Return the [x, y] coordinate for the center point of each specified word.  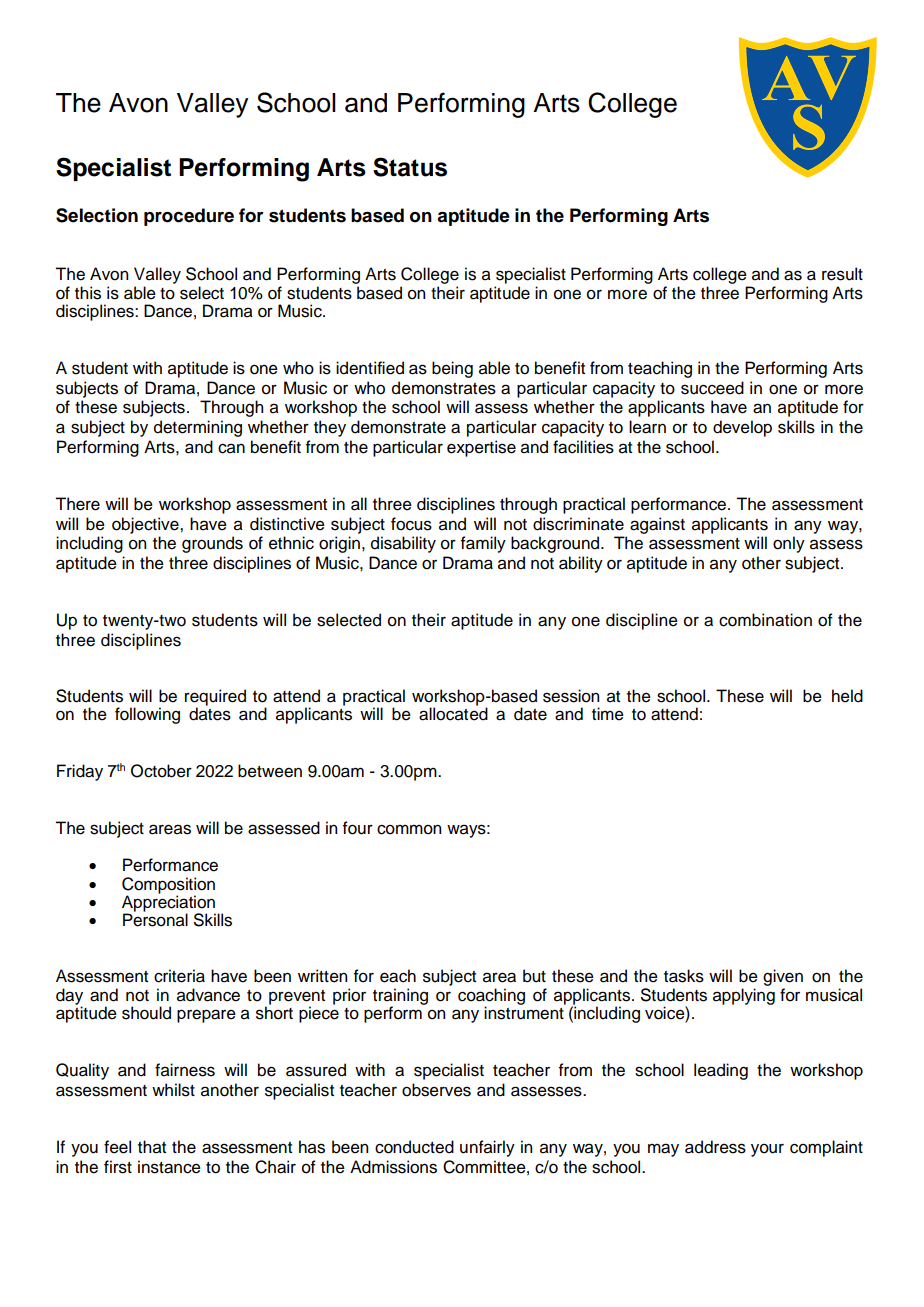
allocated [453, 713]
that [152, 1147]
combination [765, 620]
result [842, 274]
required [215, 698]
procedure [189, 217]
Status [410, 167]
